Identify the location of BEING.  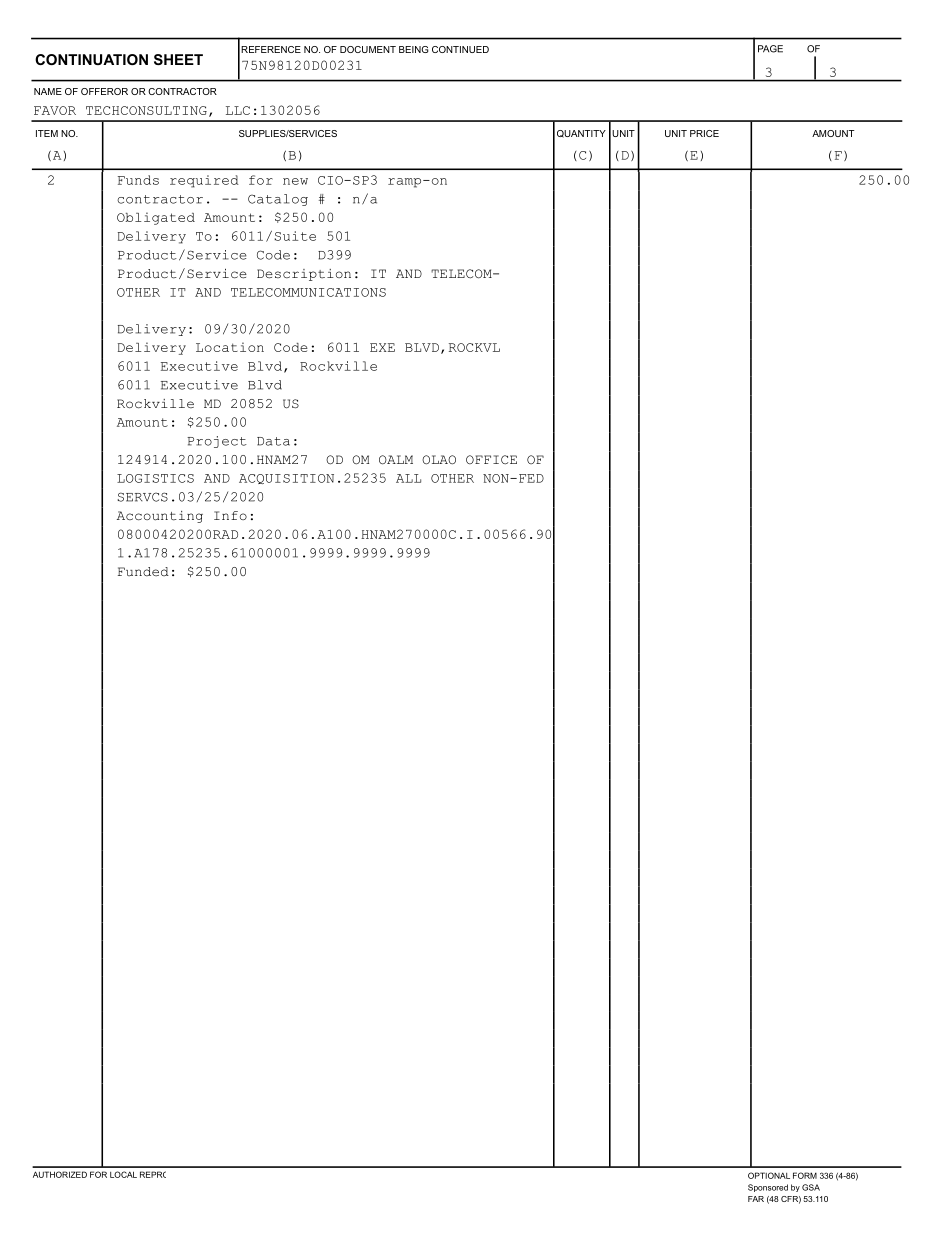
(414, 49).
